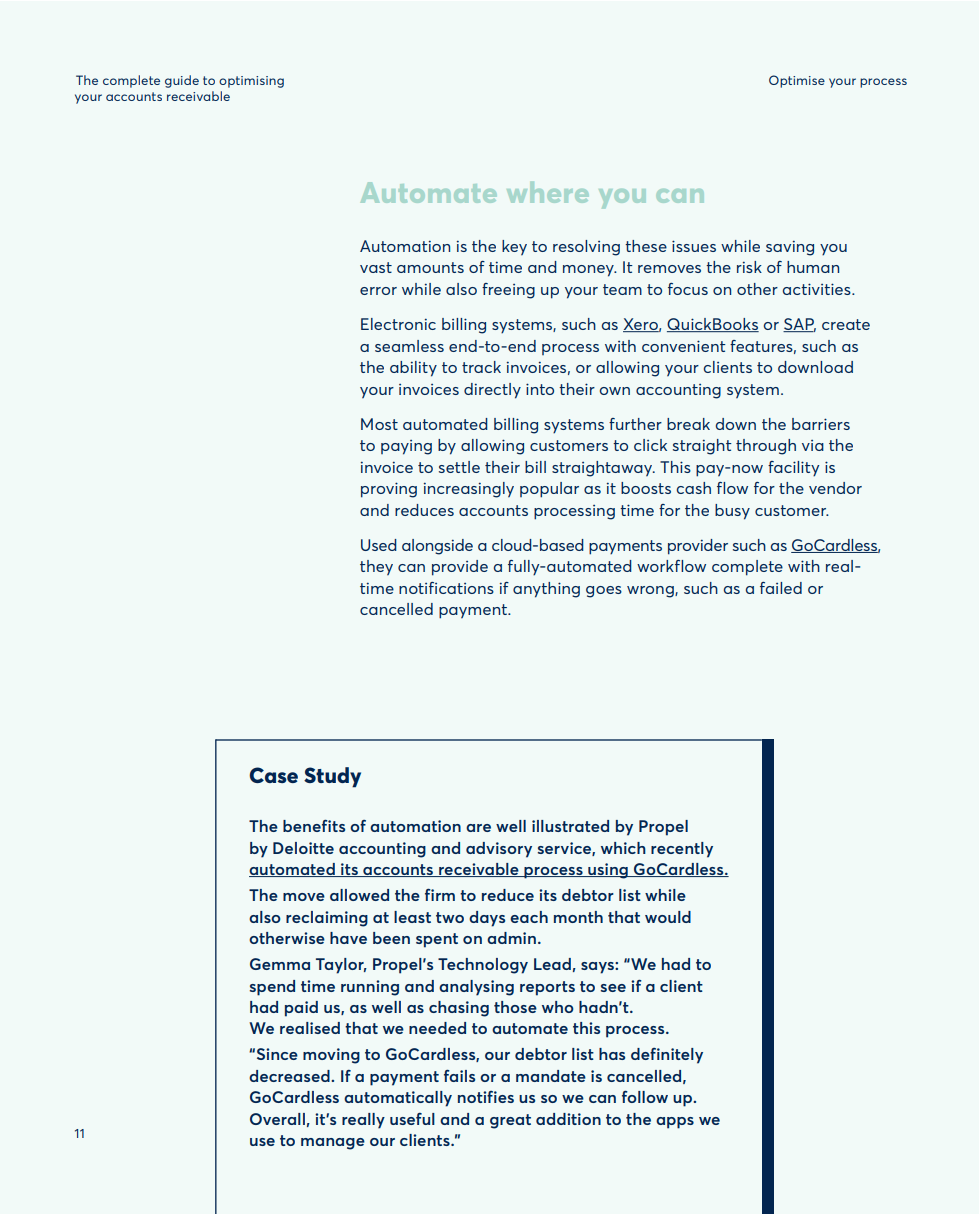  What do you see at coordinates (277, 1119) in the screenshot?
I see `Overall` at bounding box center [277, 1119].
